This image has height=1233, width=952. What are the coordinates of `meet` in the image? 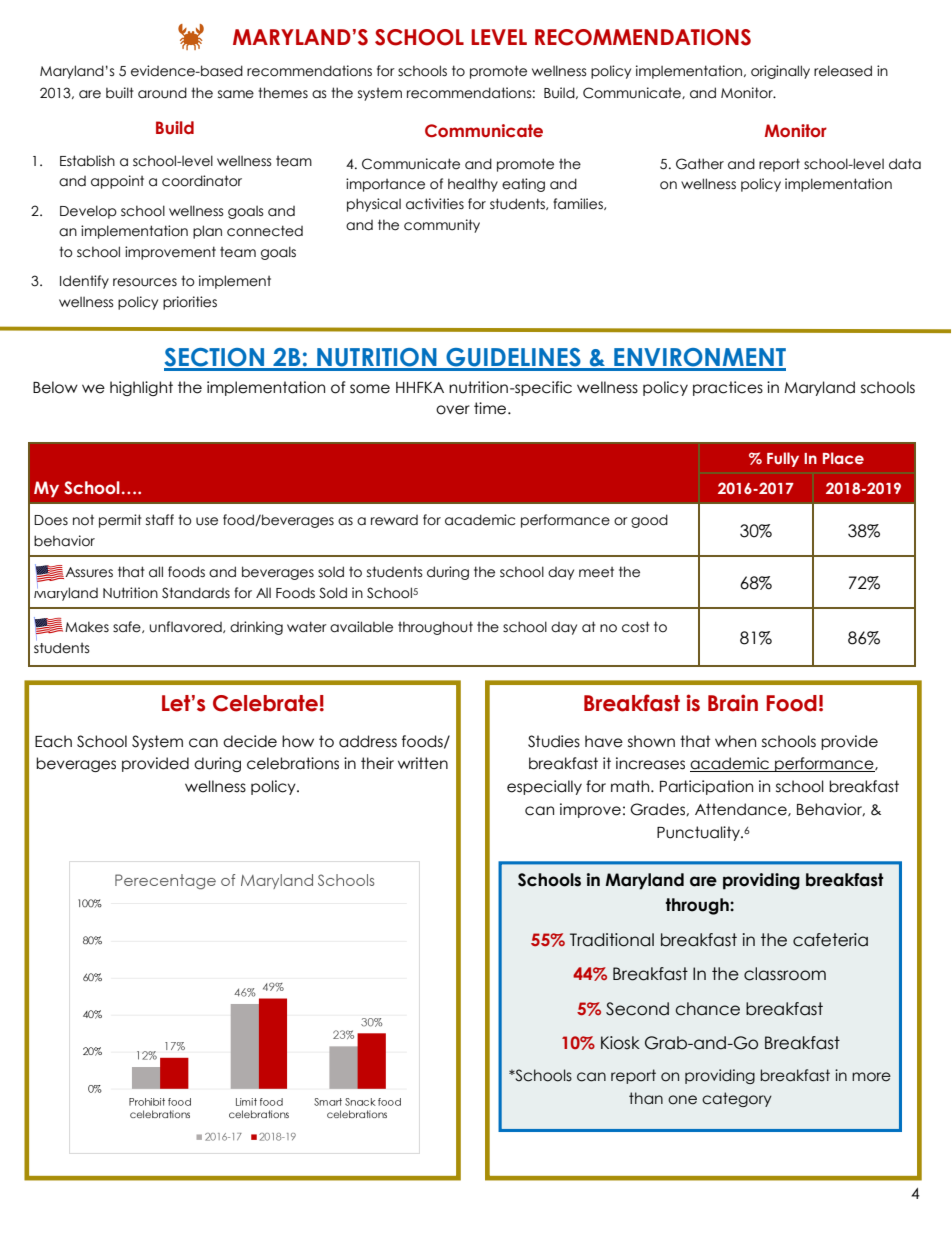 It's located at (596, 572).
